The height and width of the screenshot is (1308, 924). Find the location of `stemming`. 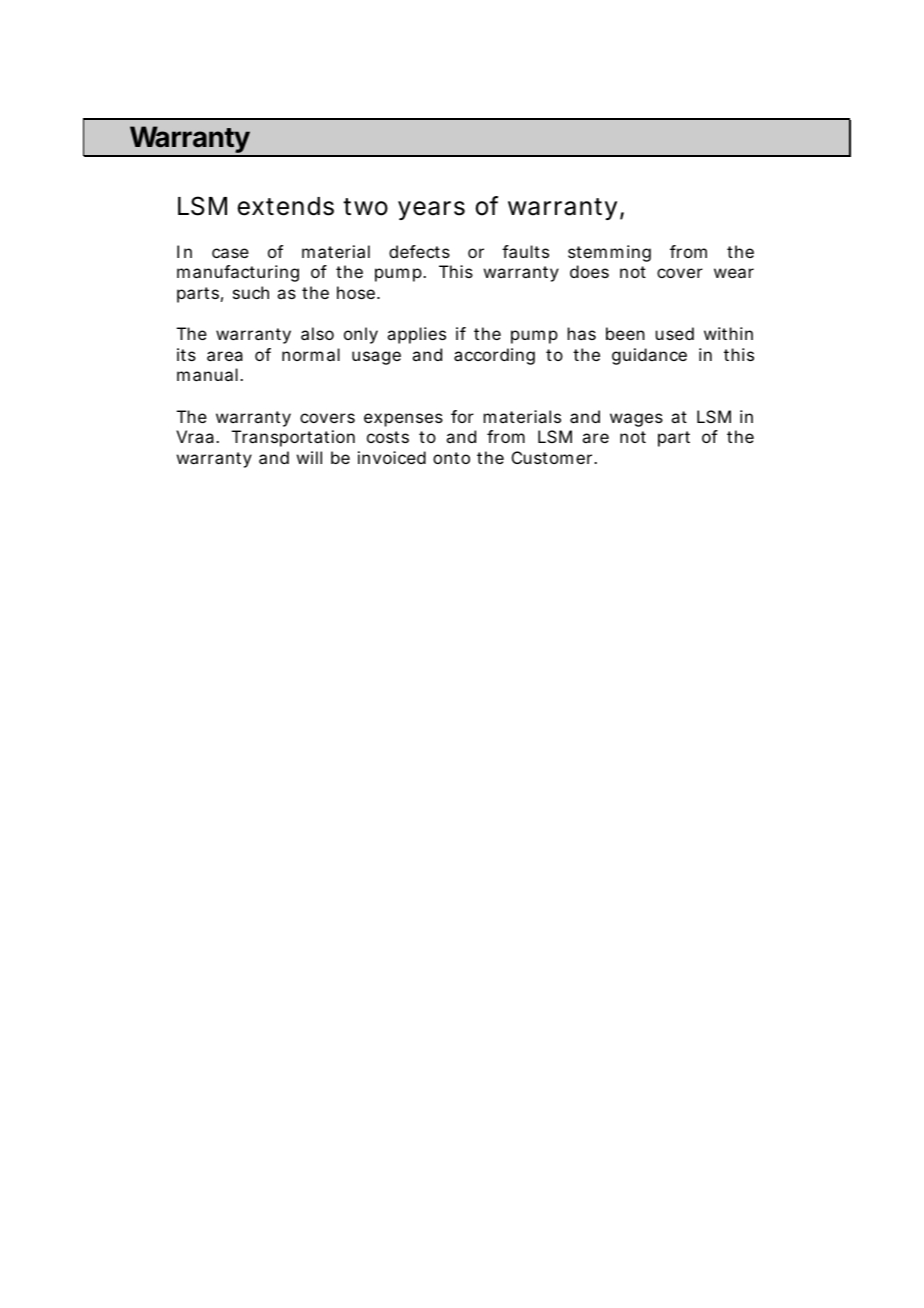

stemming is located at coordinates (609, 253).
